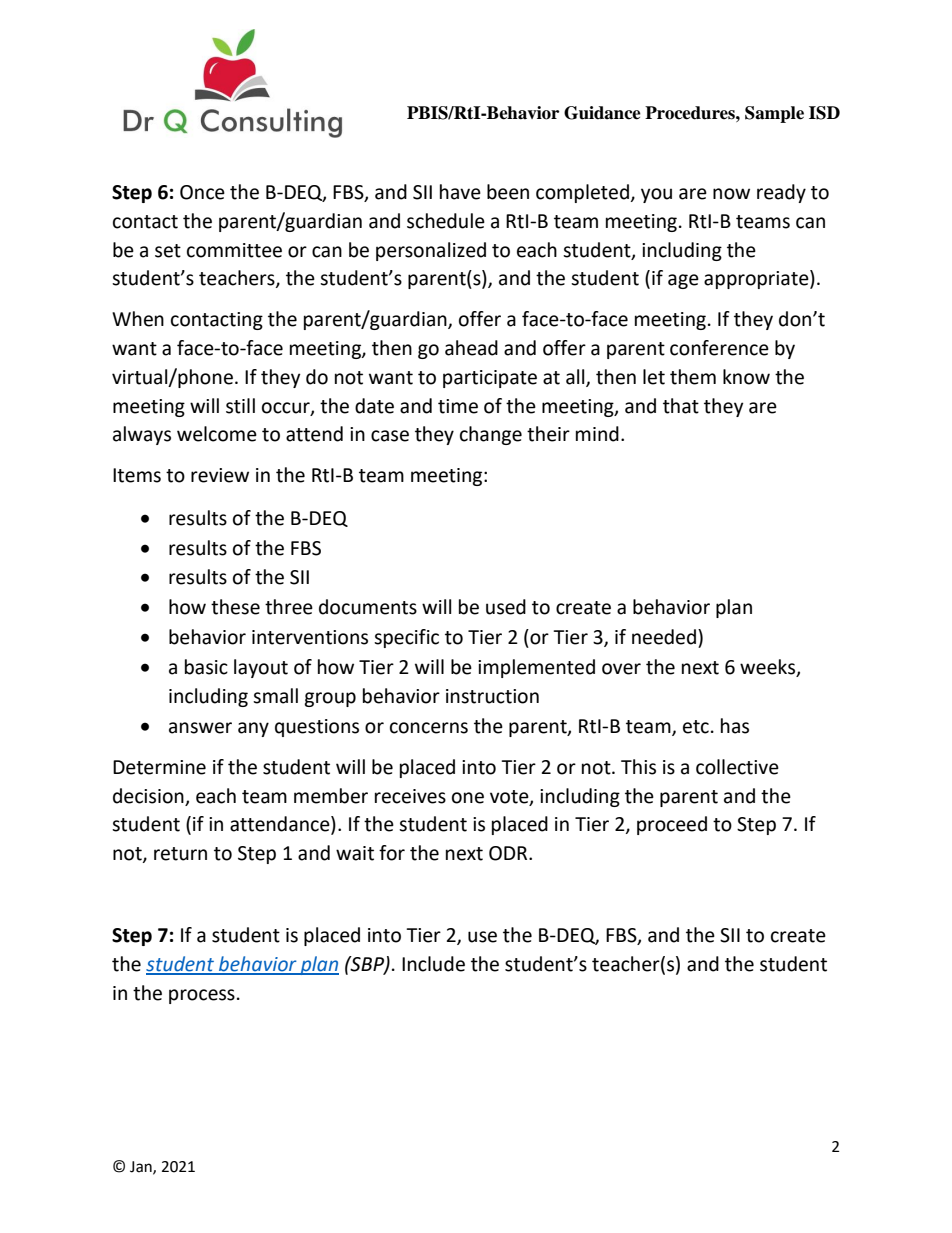 The height and width of the page is (1233, 952). What do you see at coordinates (138, 319) in the page?
I see `When` at bounding box center [138, 319].
